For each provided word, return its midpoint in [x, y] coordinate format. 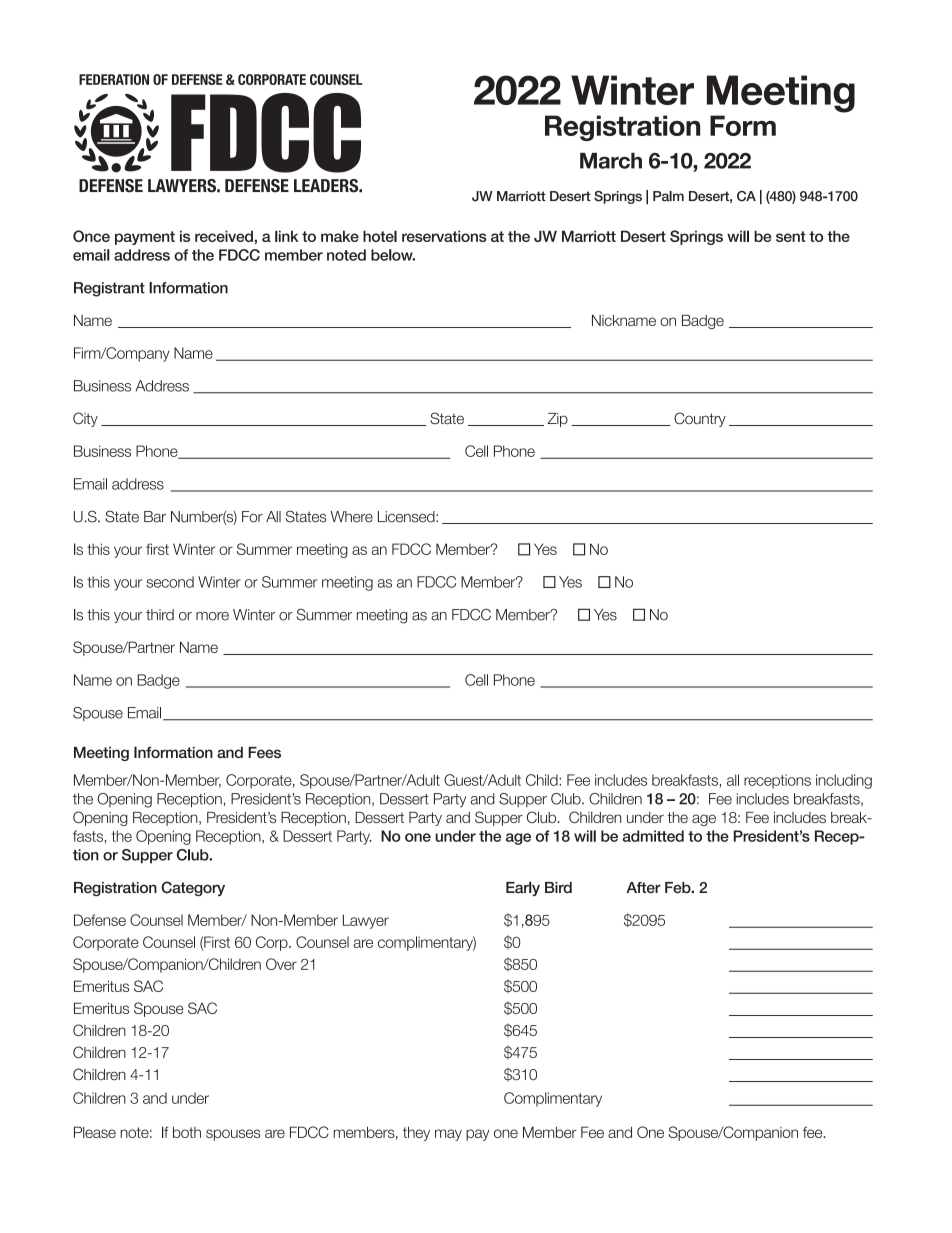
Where [351, 517]
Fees [264, 752]
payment [145, 238]
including [844, 781]
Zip [558, 420]
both [187, 1132]
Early [523, 888]
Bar [155, 517]
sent [791, 236]
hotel [380, 236]
